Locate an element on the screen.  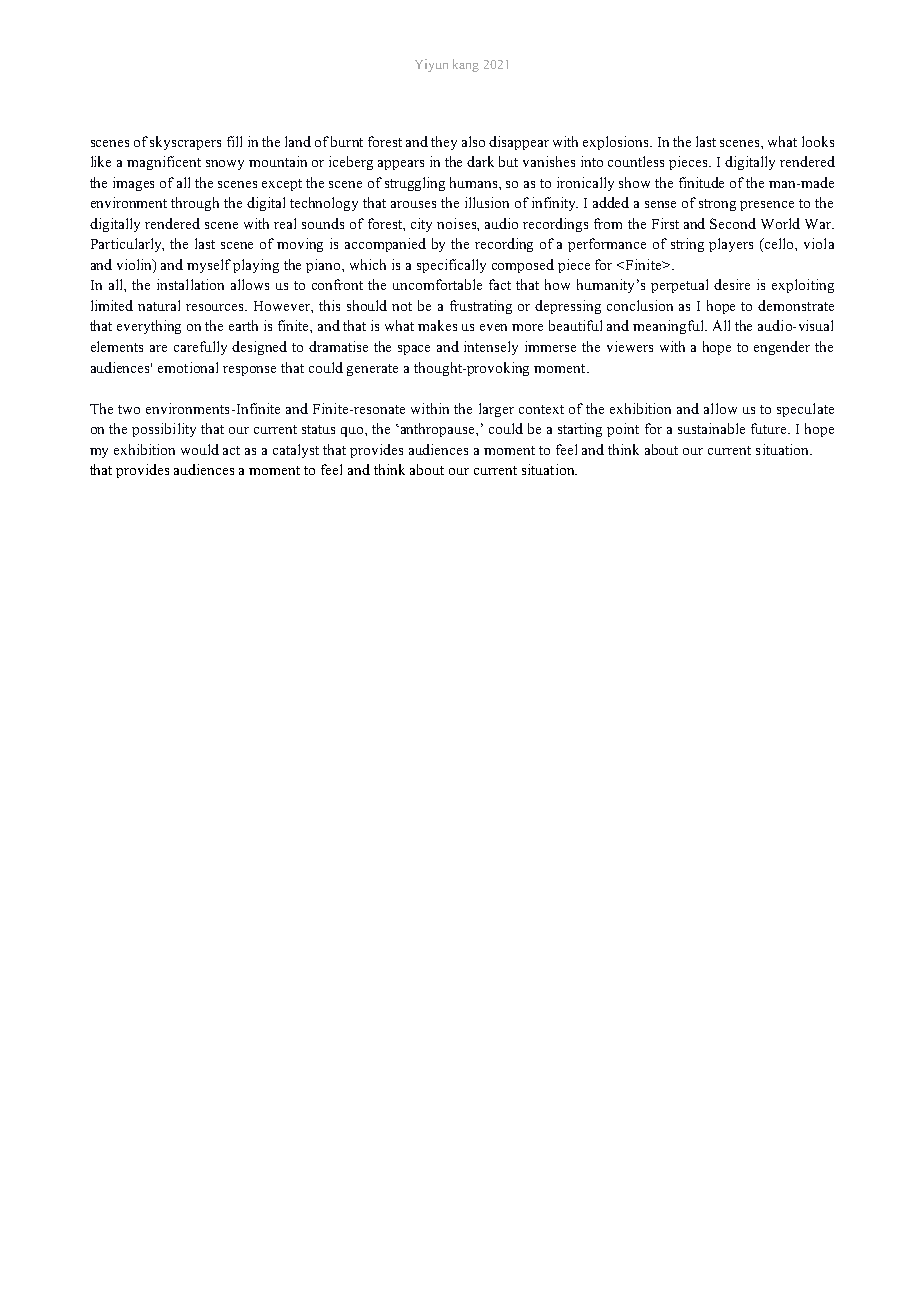
would is located at coordinates (200, 449).
